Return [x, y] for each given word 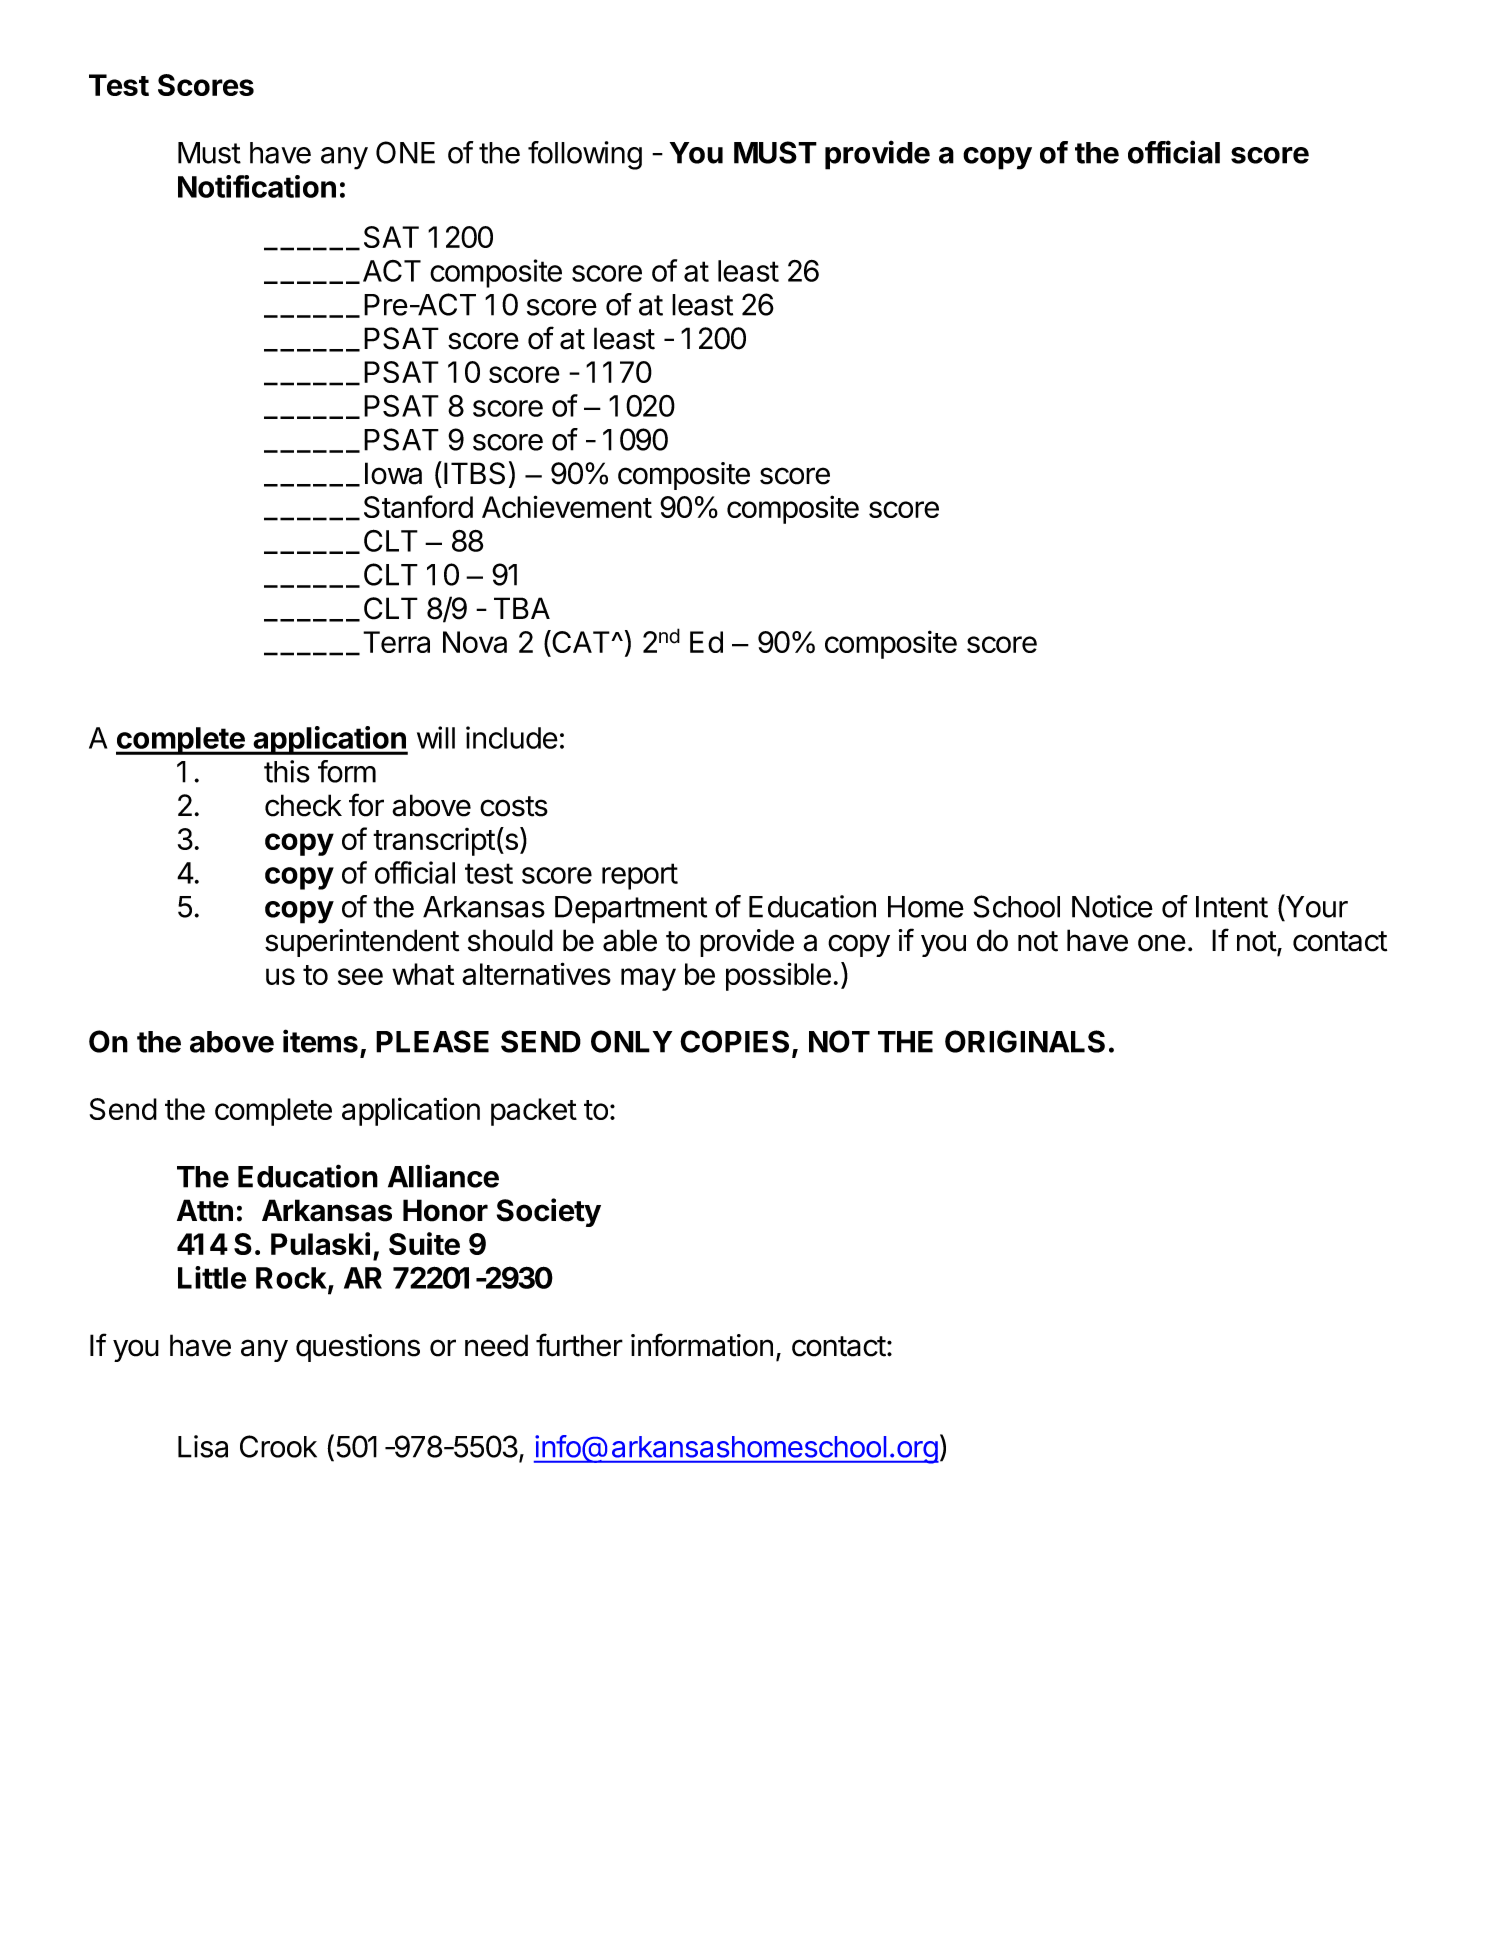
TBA [522, 608]
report [640, 876]
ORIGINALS [1025, 1041]
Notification [257, 186]
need [496, 1345]
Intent [1232, 907]
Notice [1112, 906]
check [303, 805]
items [320, 1041]
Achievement [567, 506]
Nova [475, 642]
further [579, 1345]
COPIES [734, 1041]
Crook [278, 1446]
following [585, 155]
